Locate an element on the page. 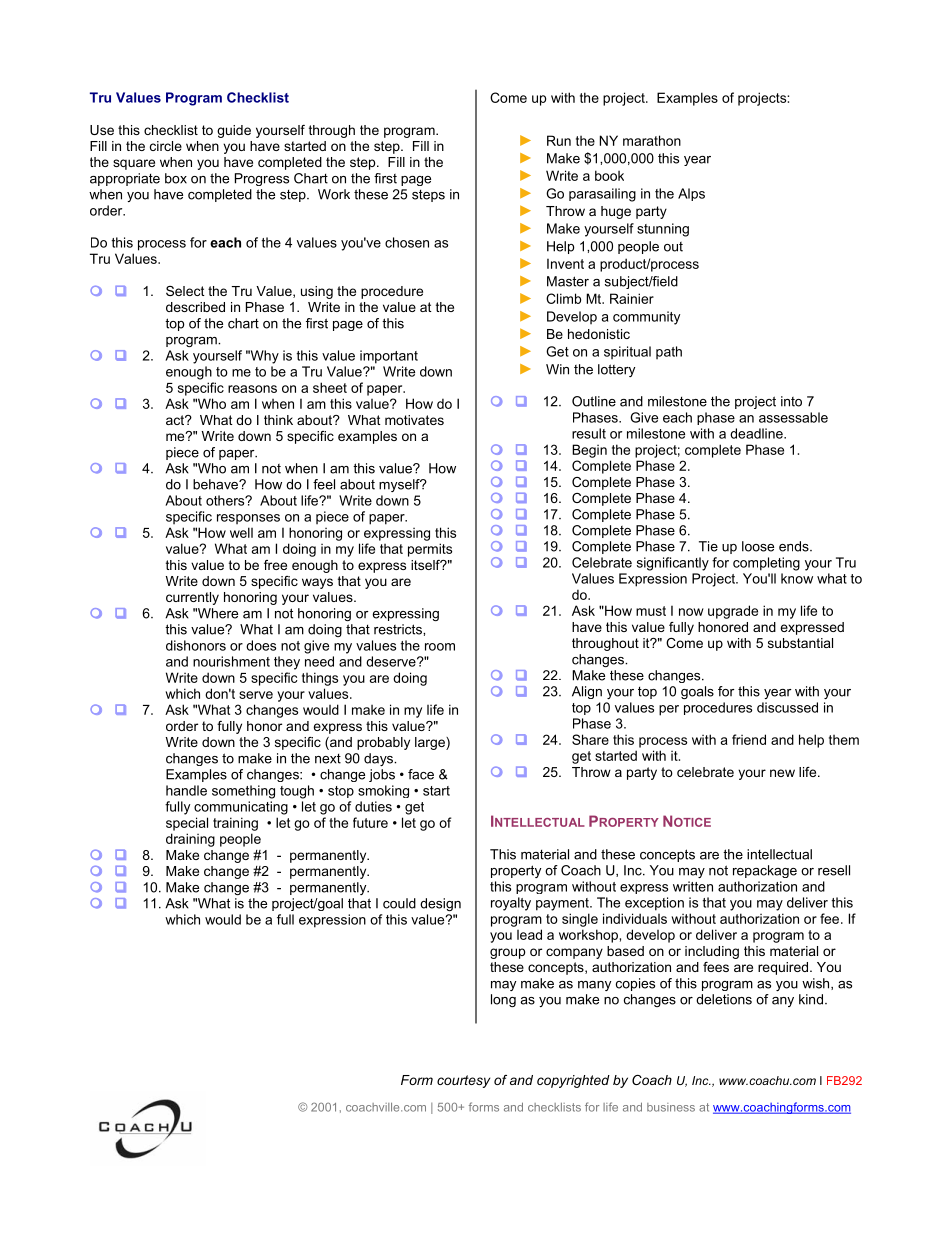 Image resolution: width=952 pixels, height=1233 pixels. Run is located at coordinates (559, 140).
